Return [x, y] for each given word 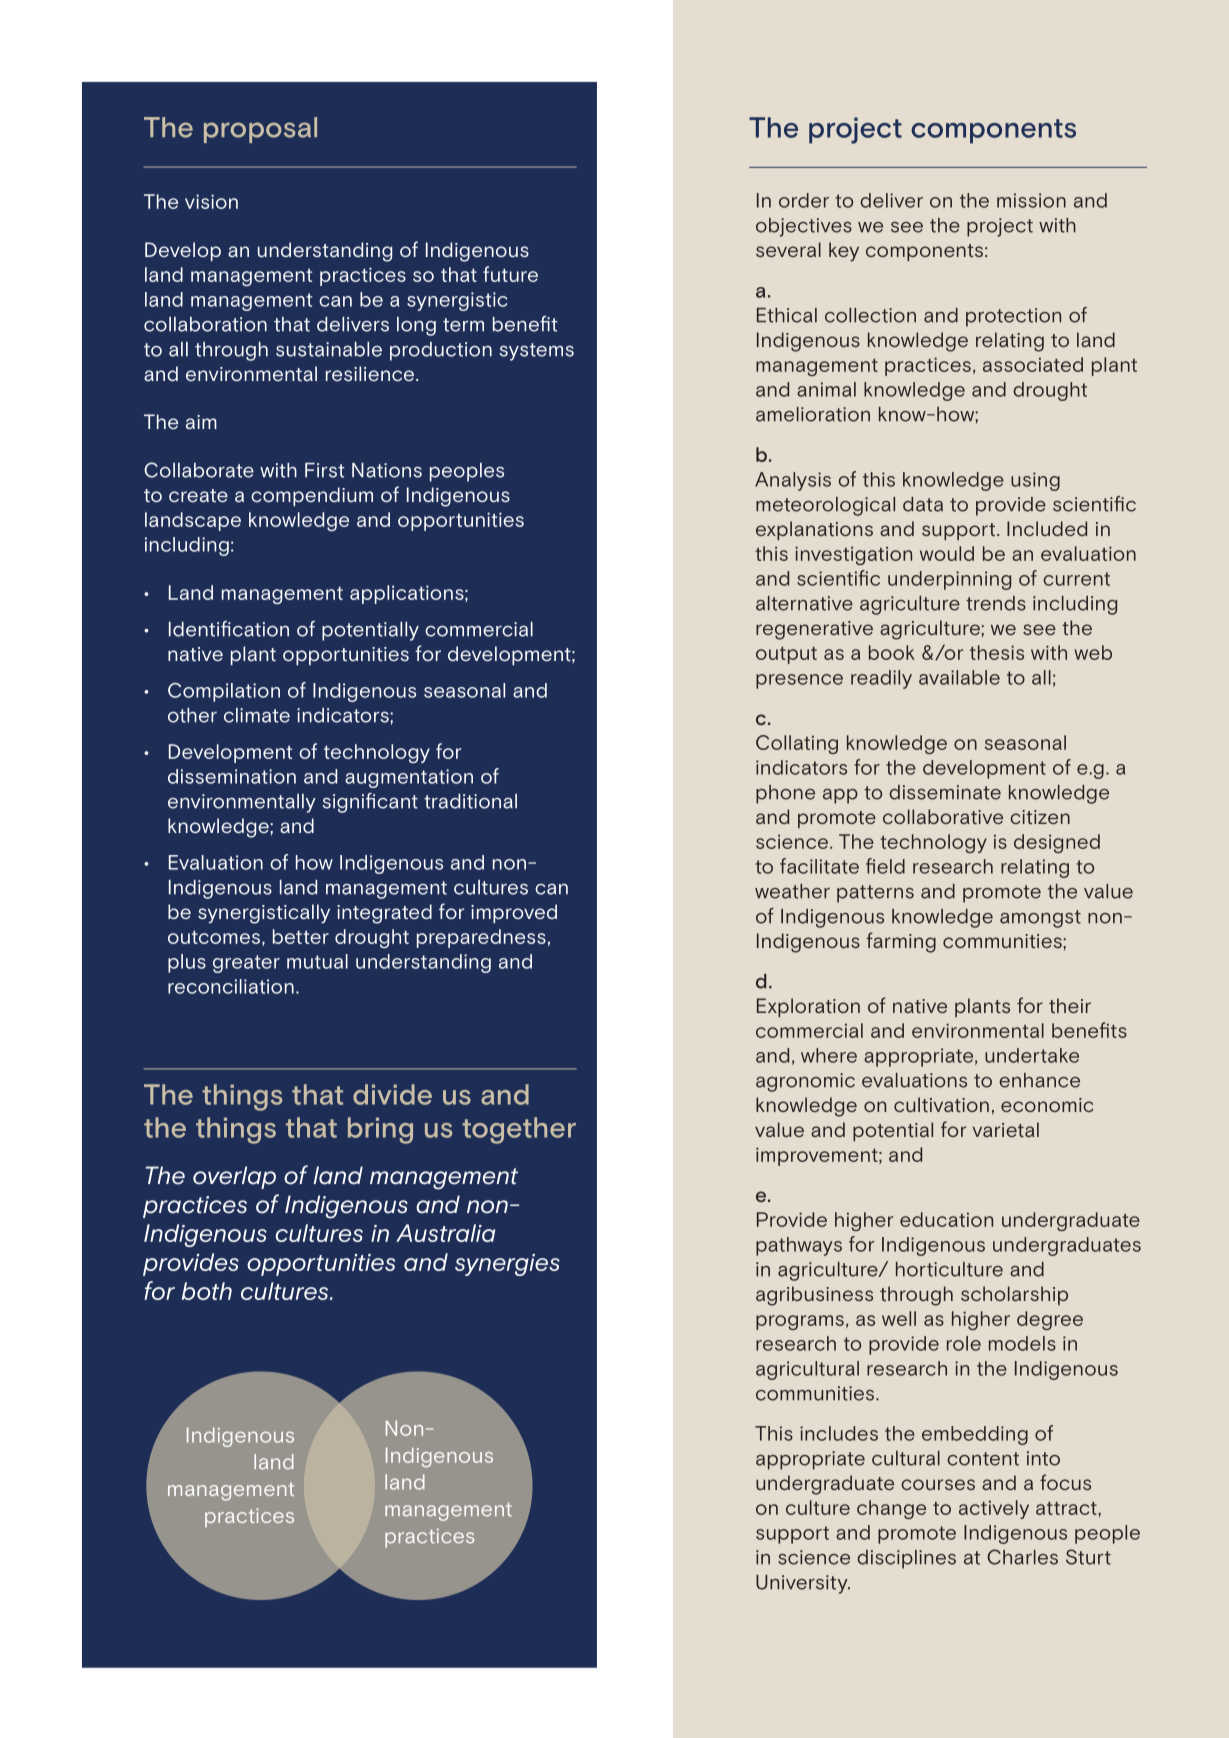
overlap [234, 1177]
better [301, 936]
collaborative [943, 816]
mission [1031, 200]
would [947, 553]
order [804, 200]
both [207, 1291]
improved [514, 913]
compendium [312, 496]
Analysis [793, 481]
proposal [260, 130]
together [519, 1130]
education [946, 1219]
